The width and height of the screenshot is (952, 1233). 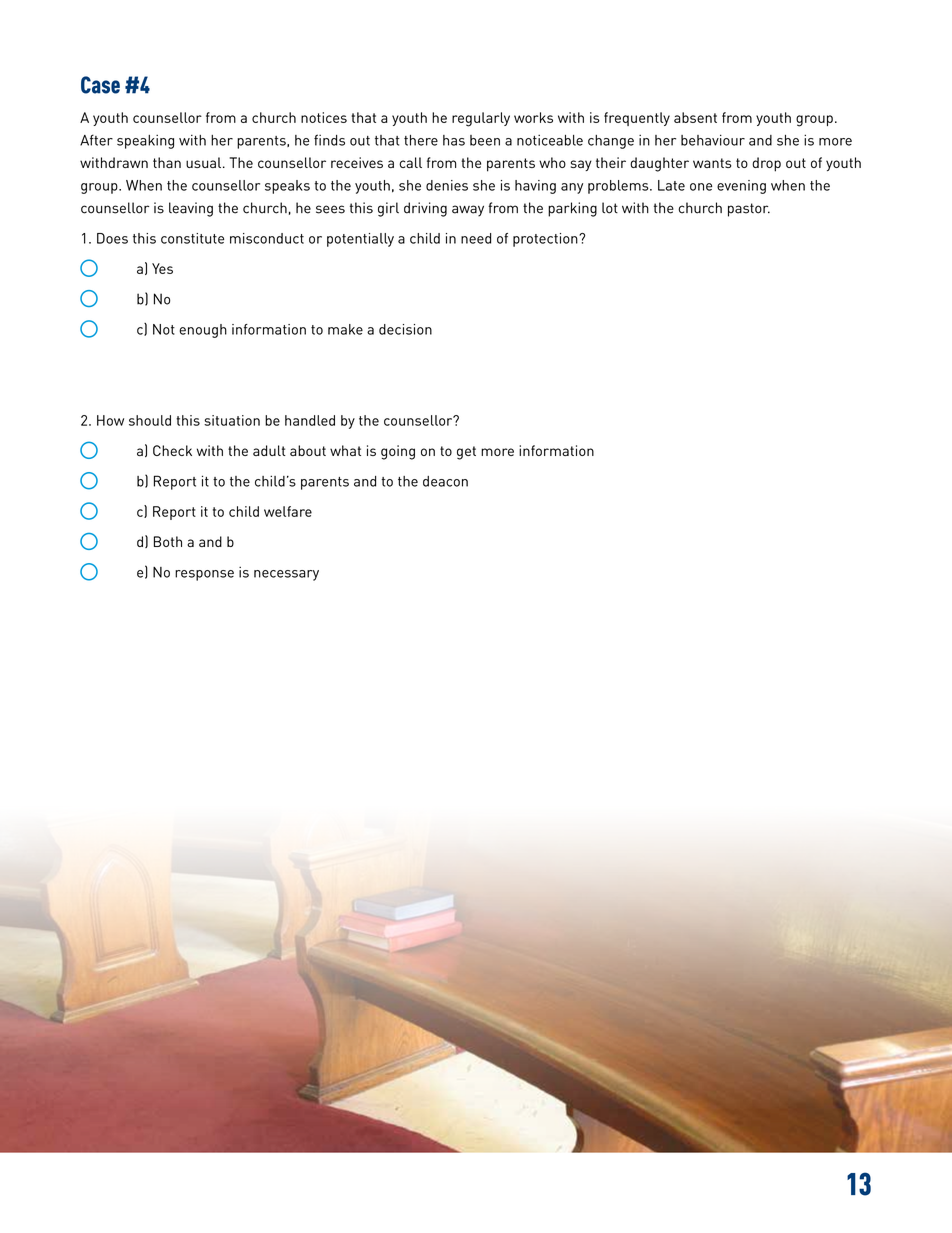 I want to click on response, so click(x=204, y=575).
